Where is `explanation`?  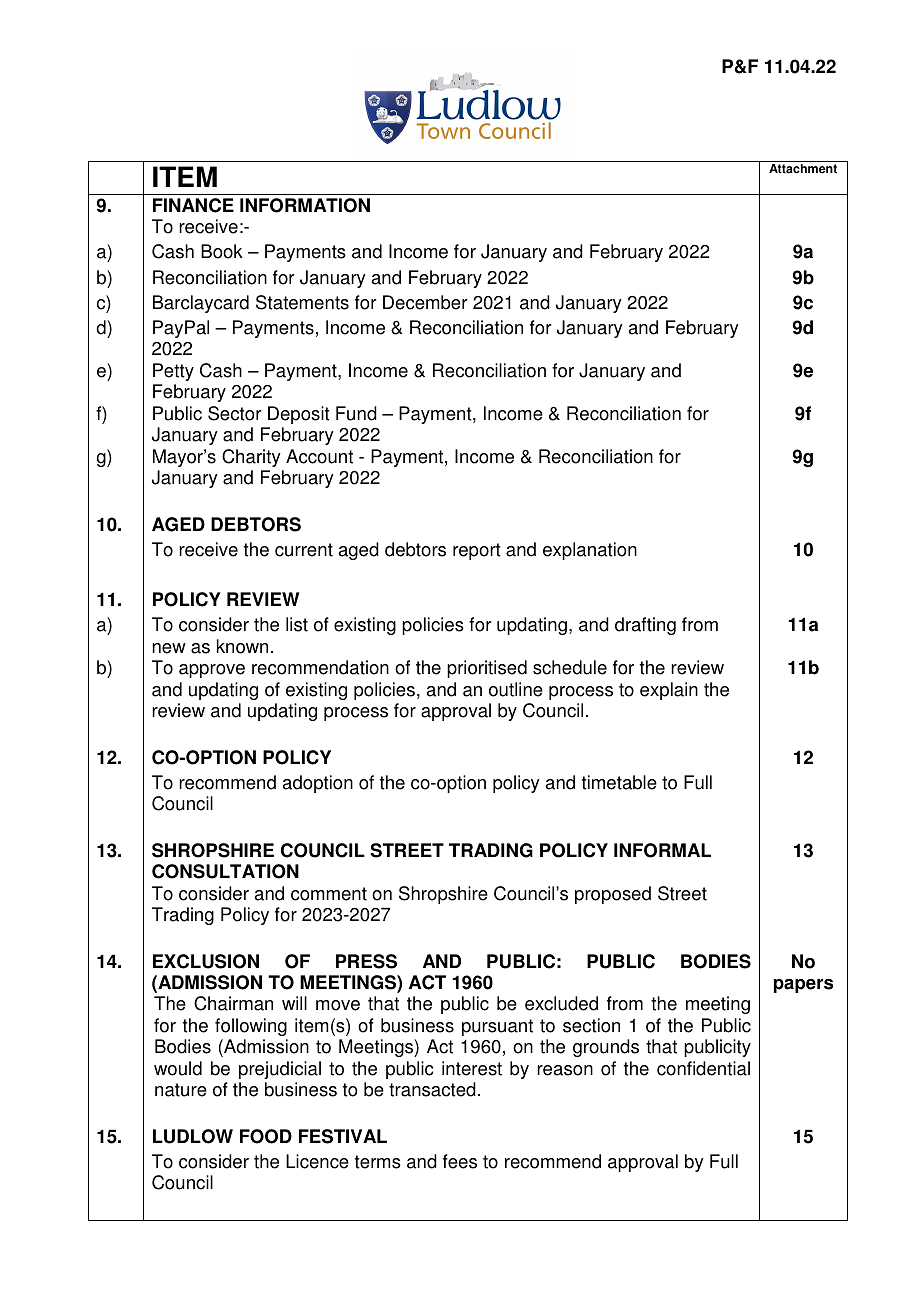
explanation is located at coordinates (590, 551).
